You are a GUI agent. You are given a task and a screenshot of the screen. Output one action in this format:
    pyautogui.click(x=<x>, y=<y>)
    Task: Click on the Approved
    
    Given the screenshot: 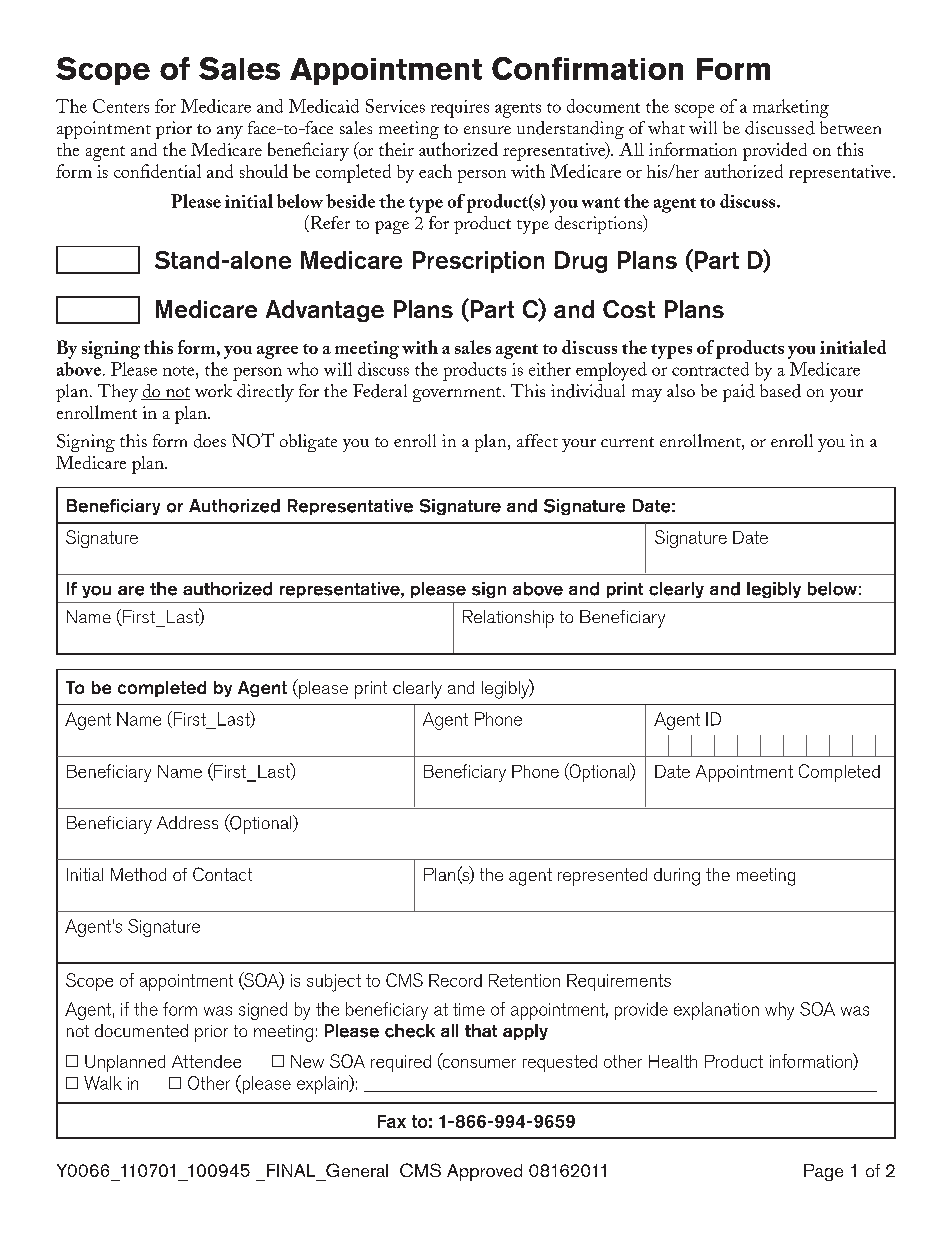 What is the action you would take?
    pyautogui.click(x=484, y=1172)
